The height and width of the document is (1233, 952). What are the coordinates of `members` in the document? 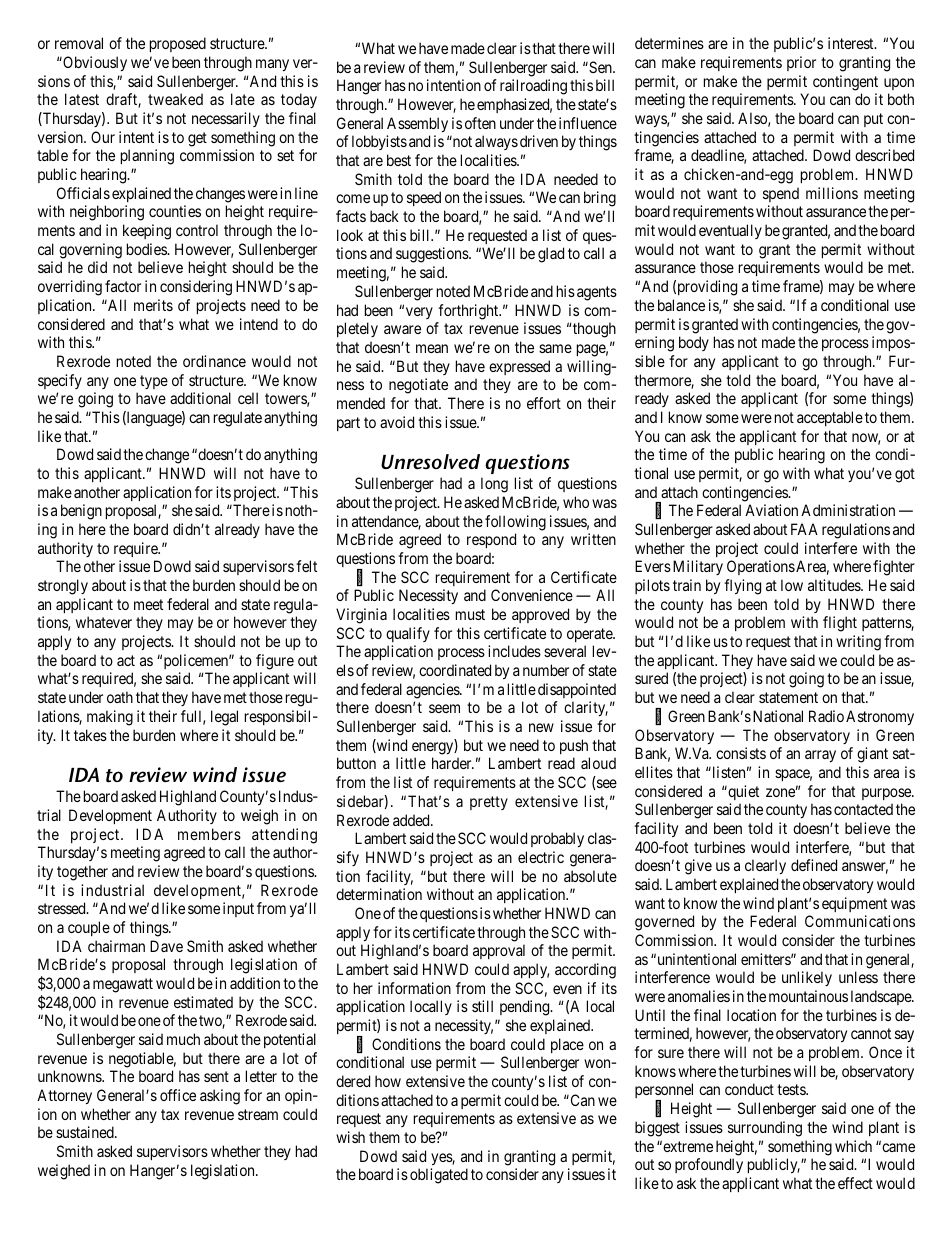 It's located at (209, 834).
